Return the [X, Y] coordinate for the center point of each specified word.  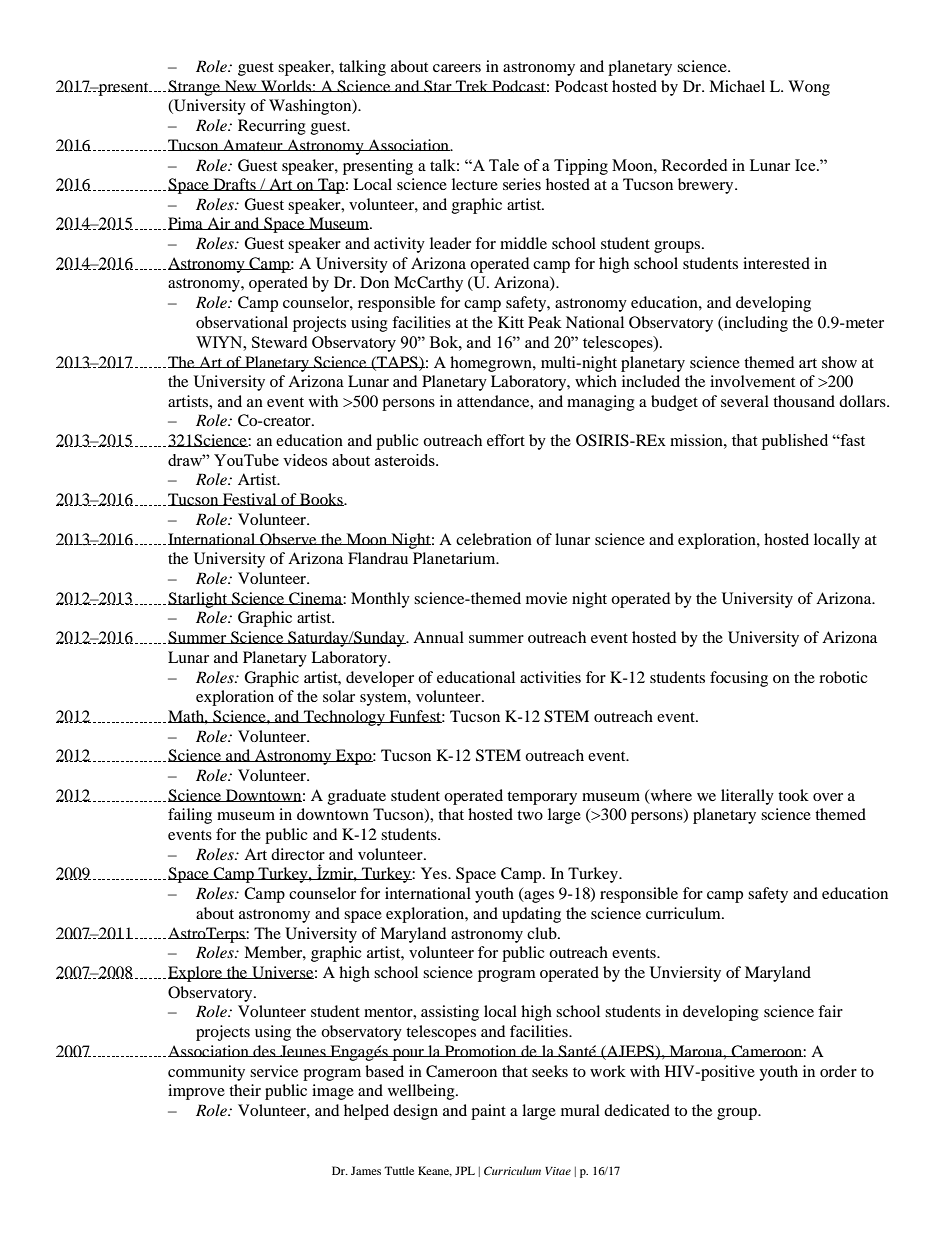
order [838, 1071]
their [245, 1090]
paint [488, 1112]
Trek [472, 86]
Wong [809, 88]
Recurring [272, 127]
